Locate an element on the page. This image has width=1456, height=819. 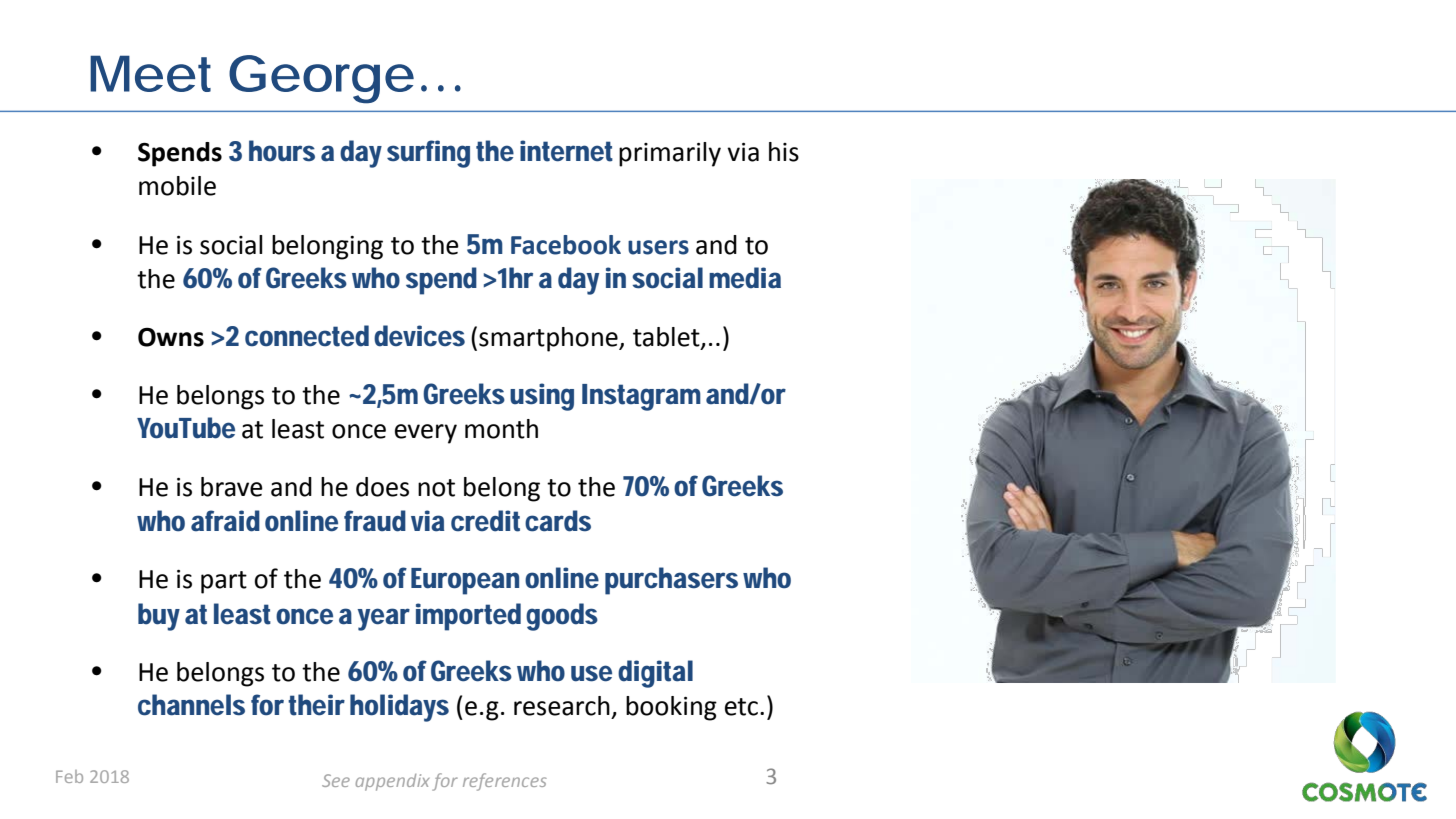
brave is located at coordinates (232, 487).
